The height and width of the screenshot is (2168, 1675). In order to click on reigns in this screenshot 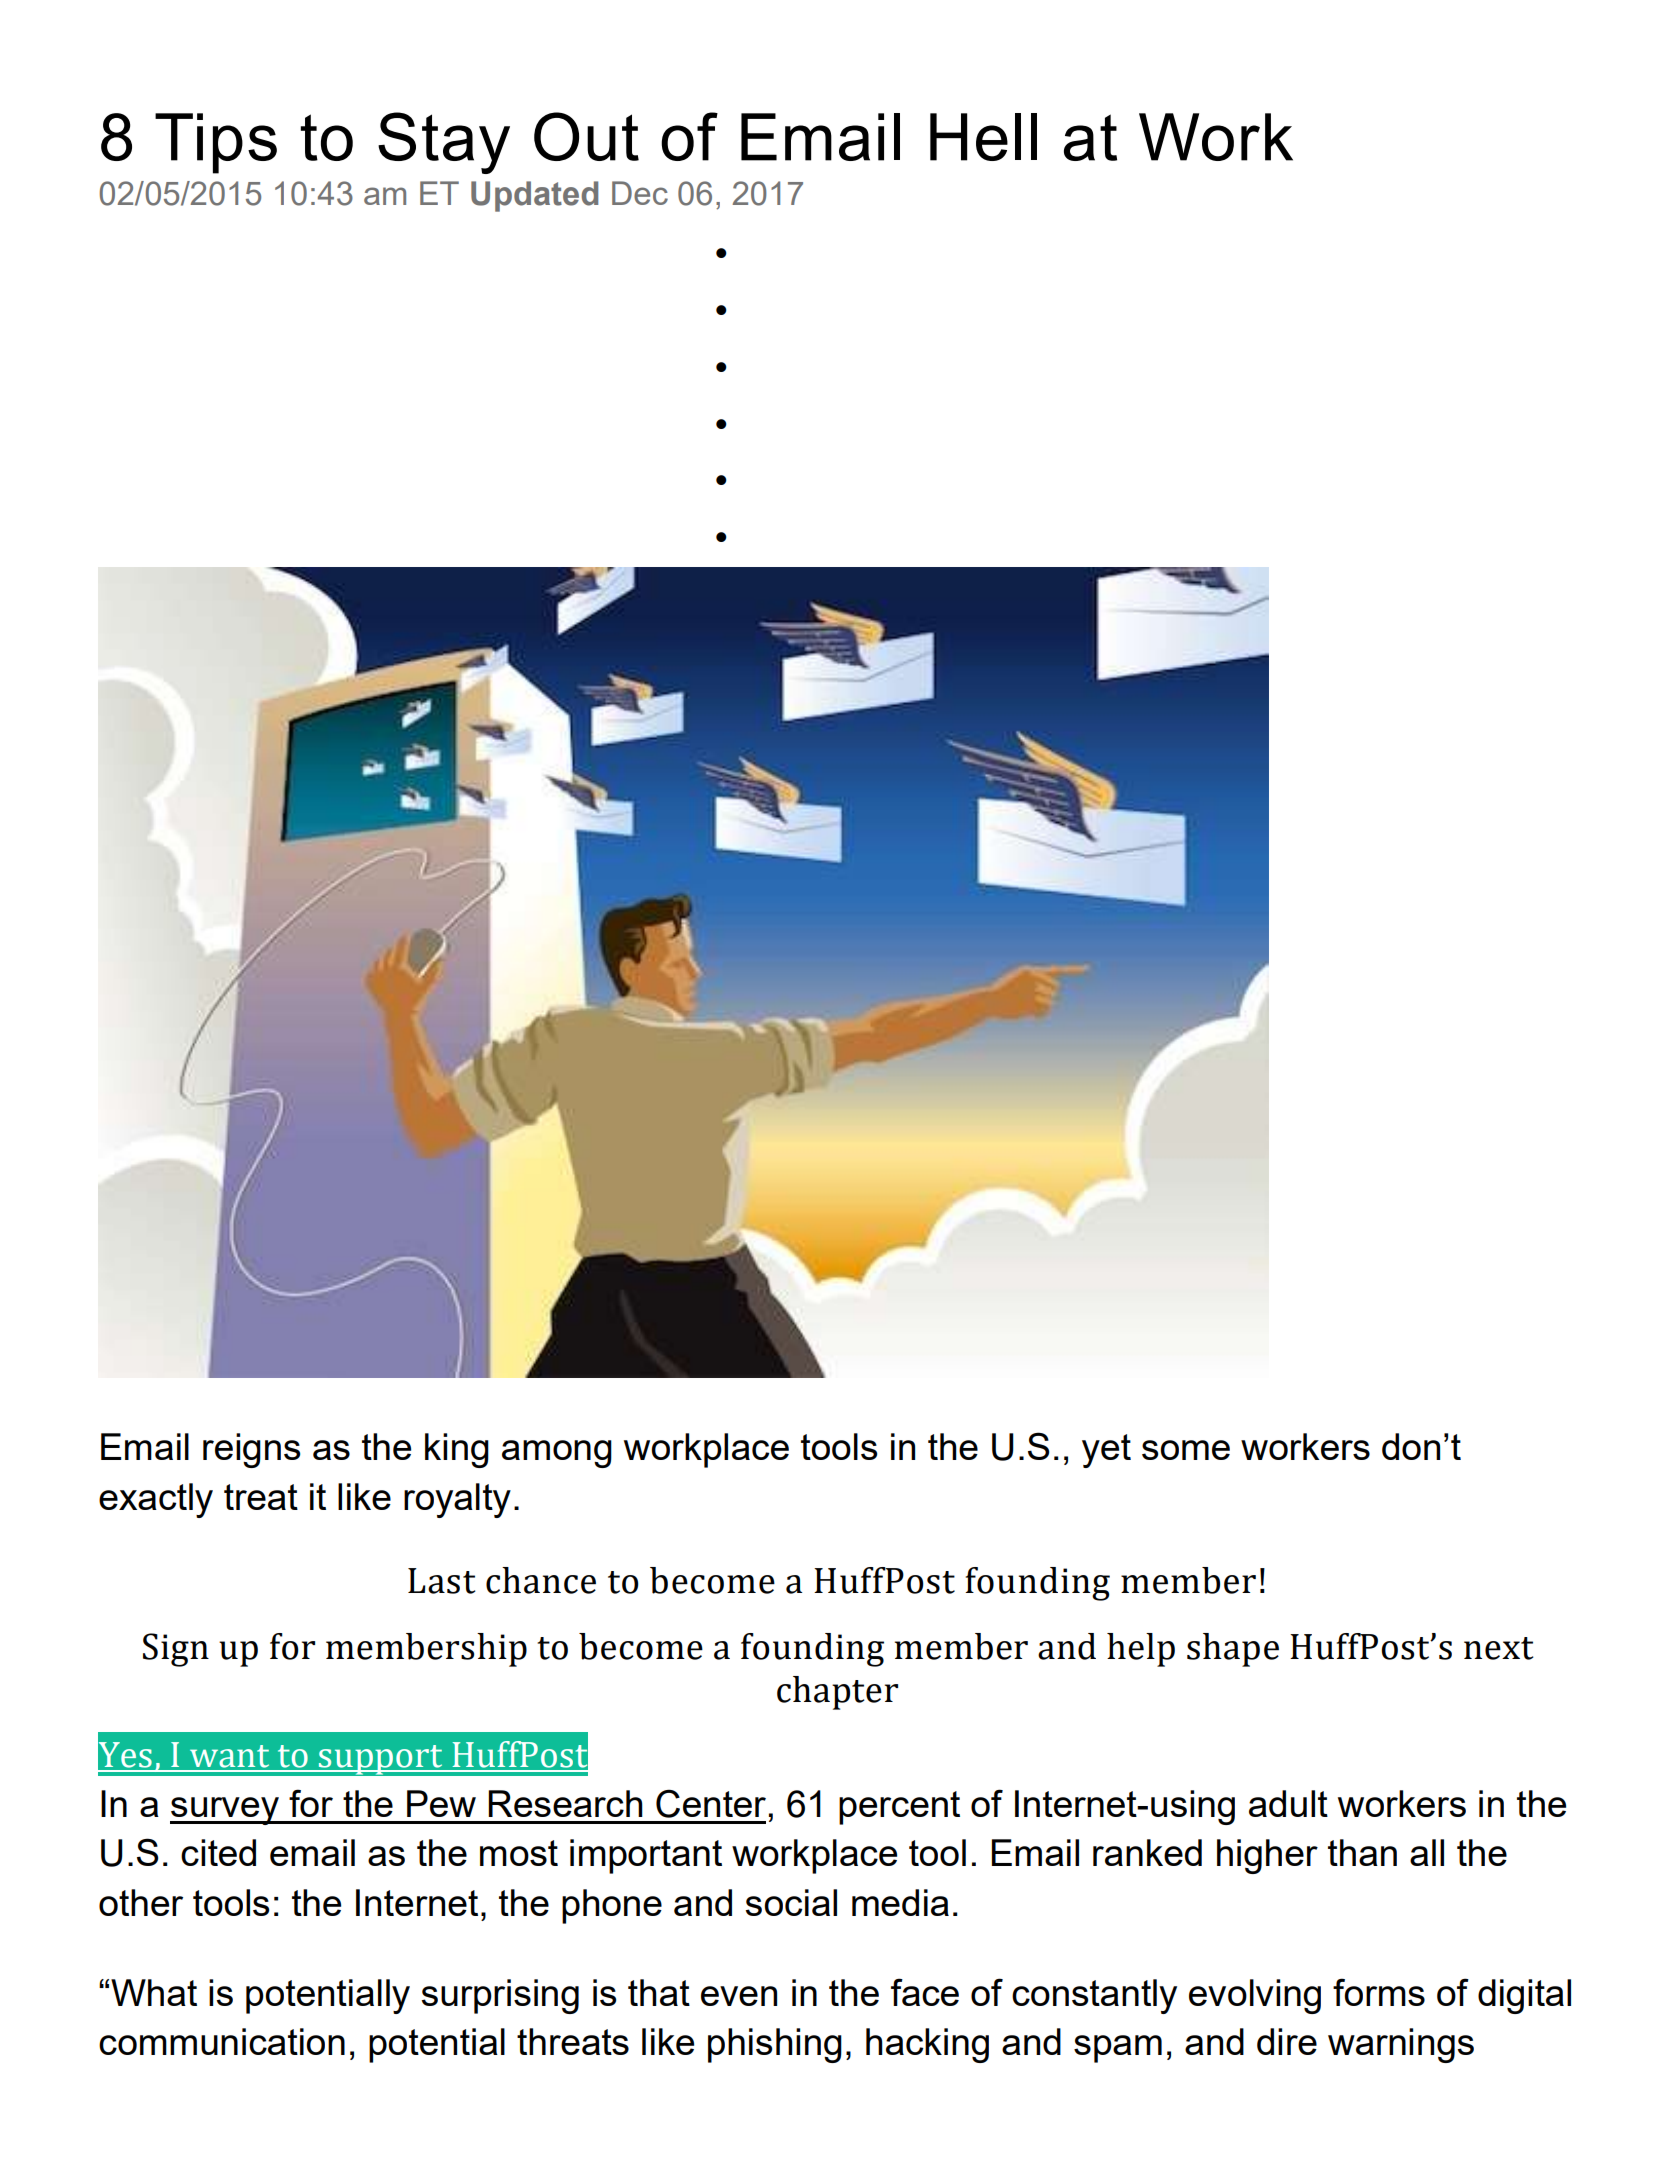, I will do `click(251, 1450)`.
